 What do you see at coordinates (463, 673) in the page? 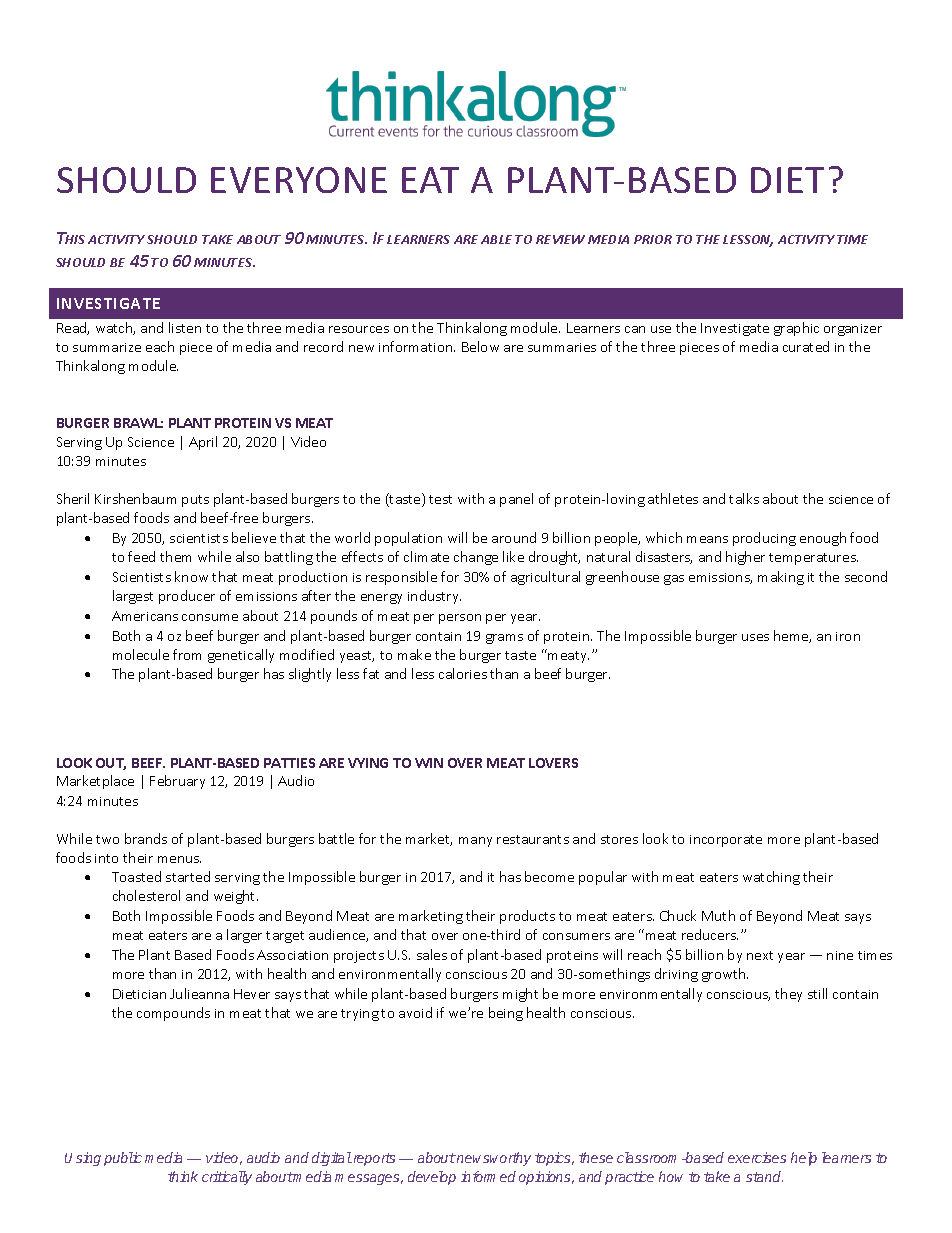
I see `calories` at bounding box center [463, 673].
